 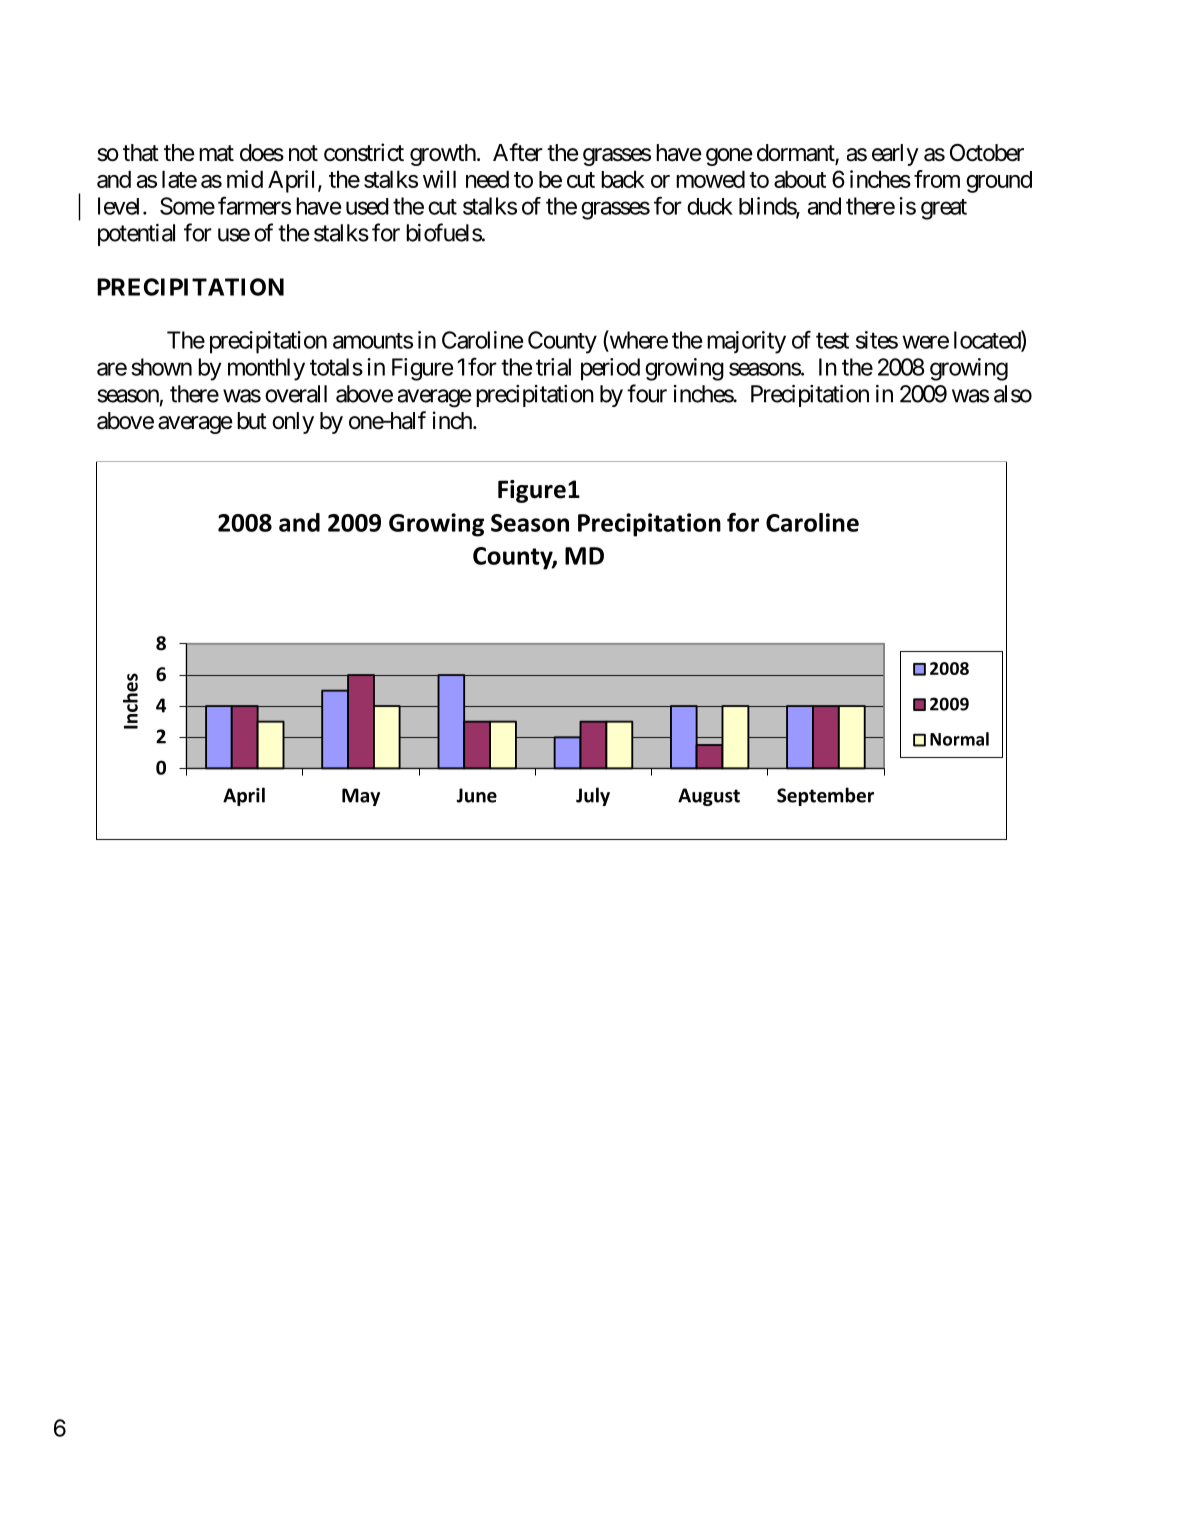 I want to click on May, so click(x=361, y=797).
